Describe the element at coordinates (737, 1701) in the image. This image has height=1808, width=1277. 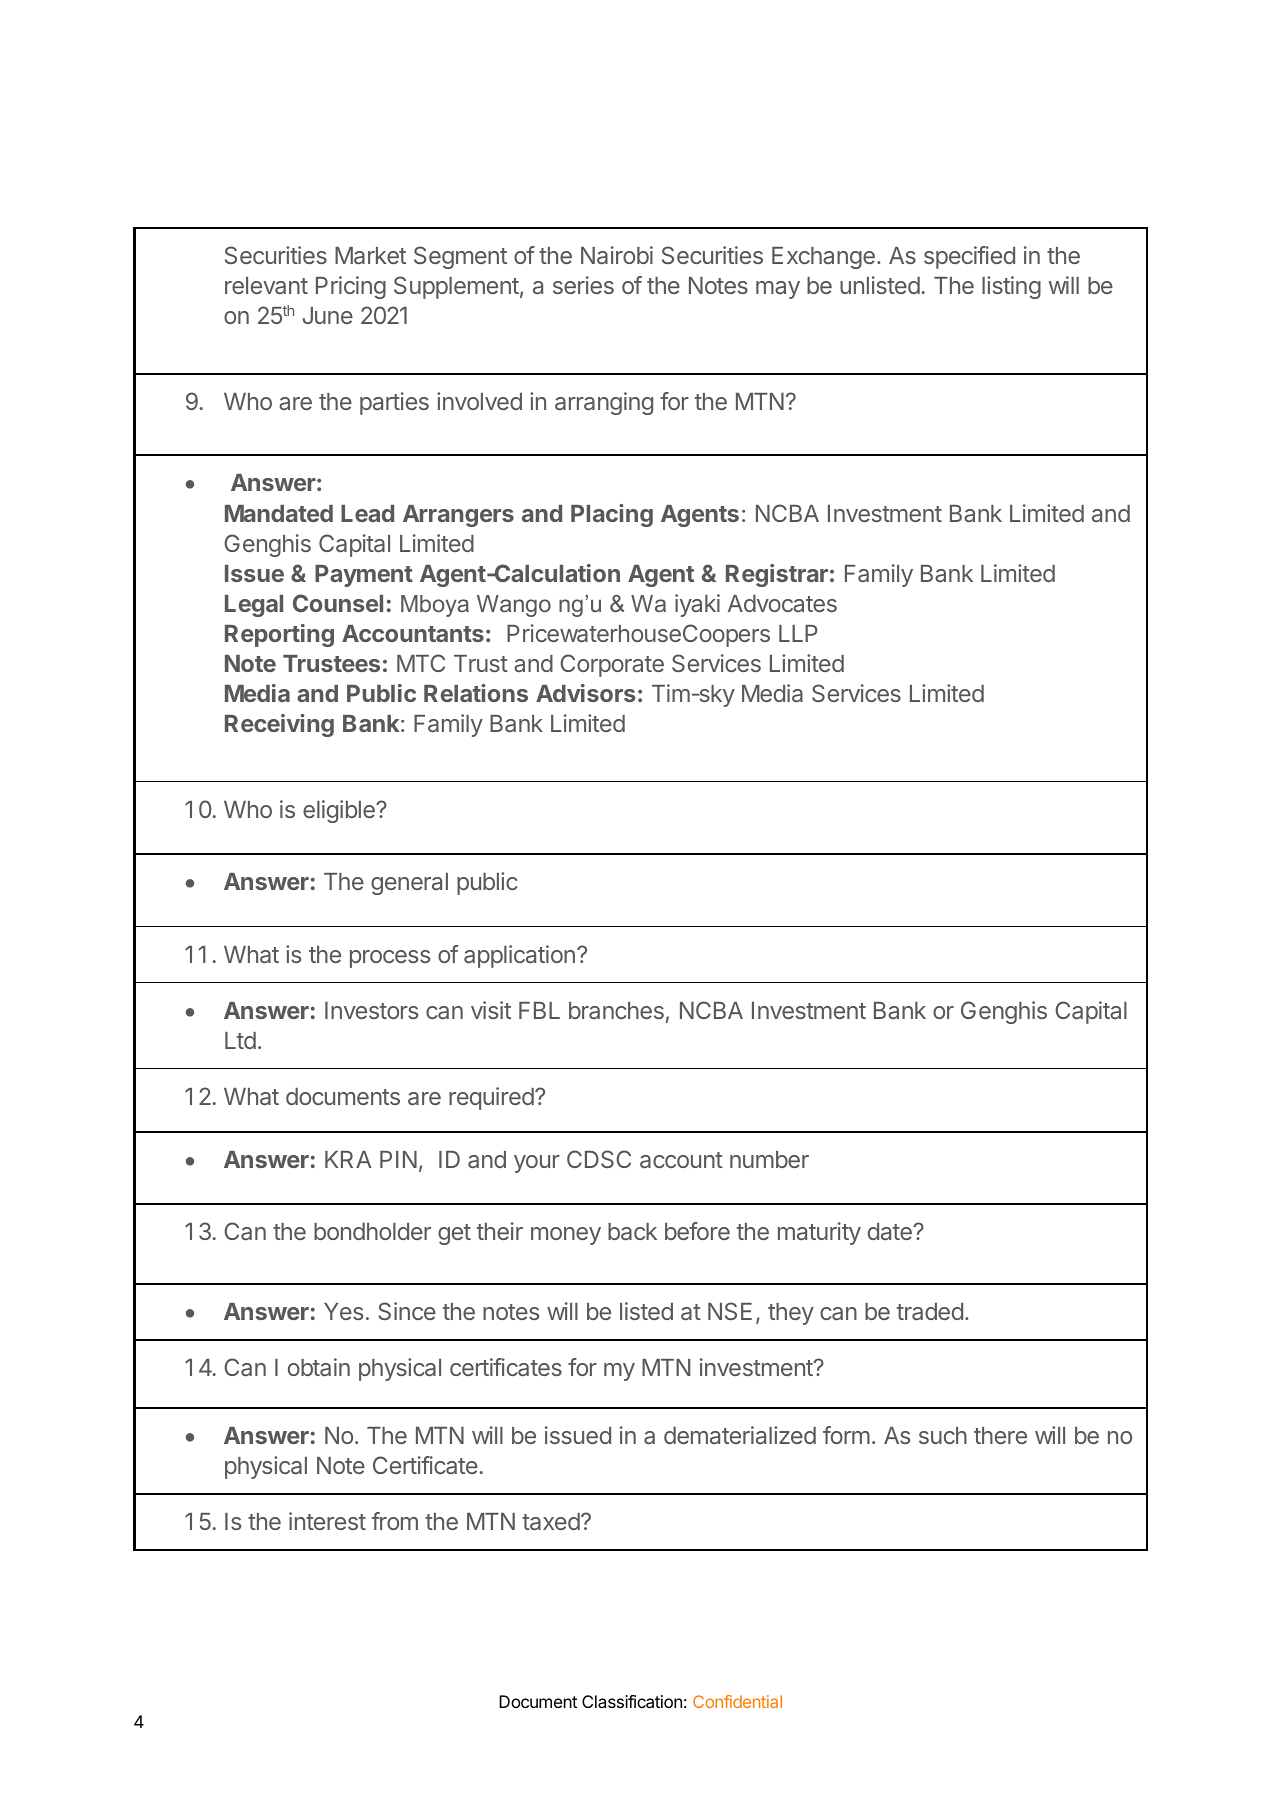
I see `Confidential` at that location.
